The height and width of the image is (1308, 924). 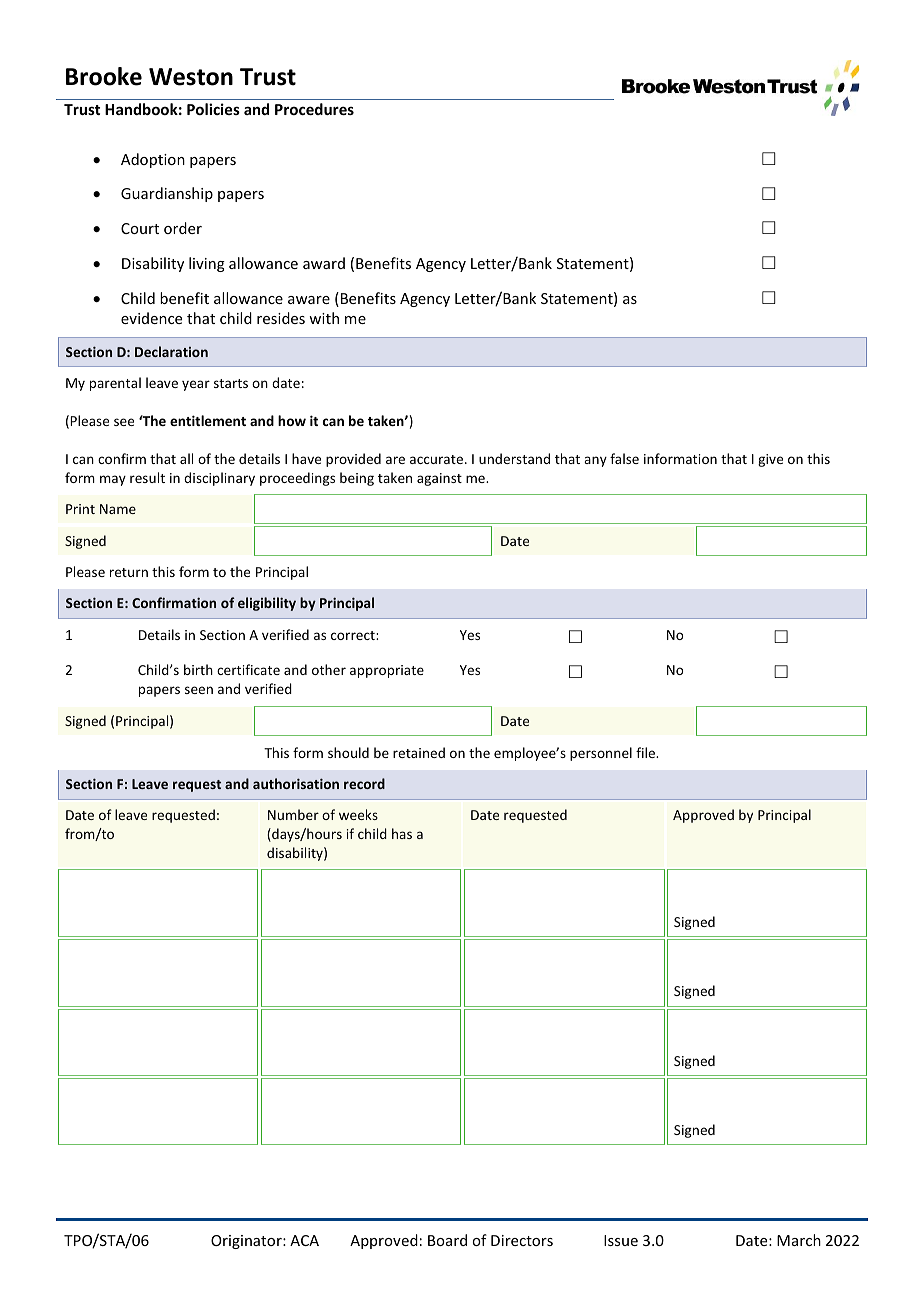 I want to click on Procedures, so click(x=314, y=109).
